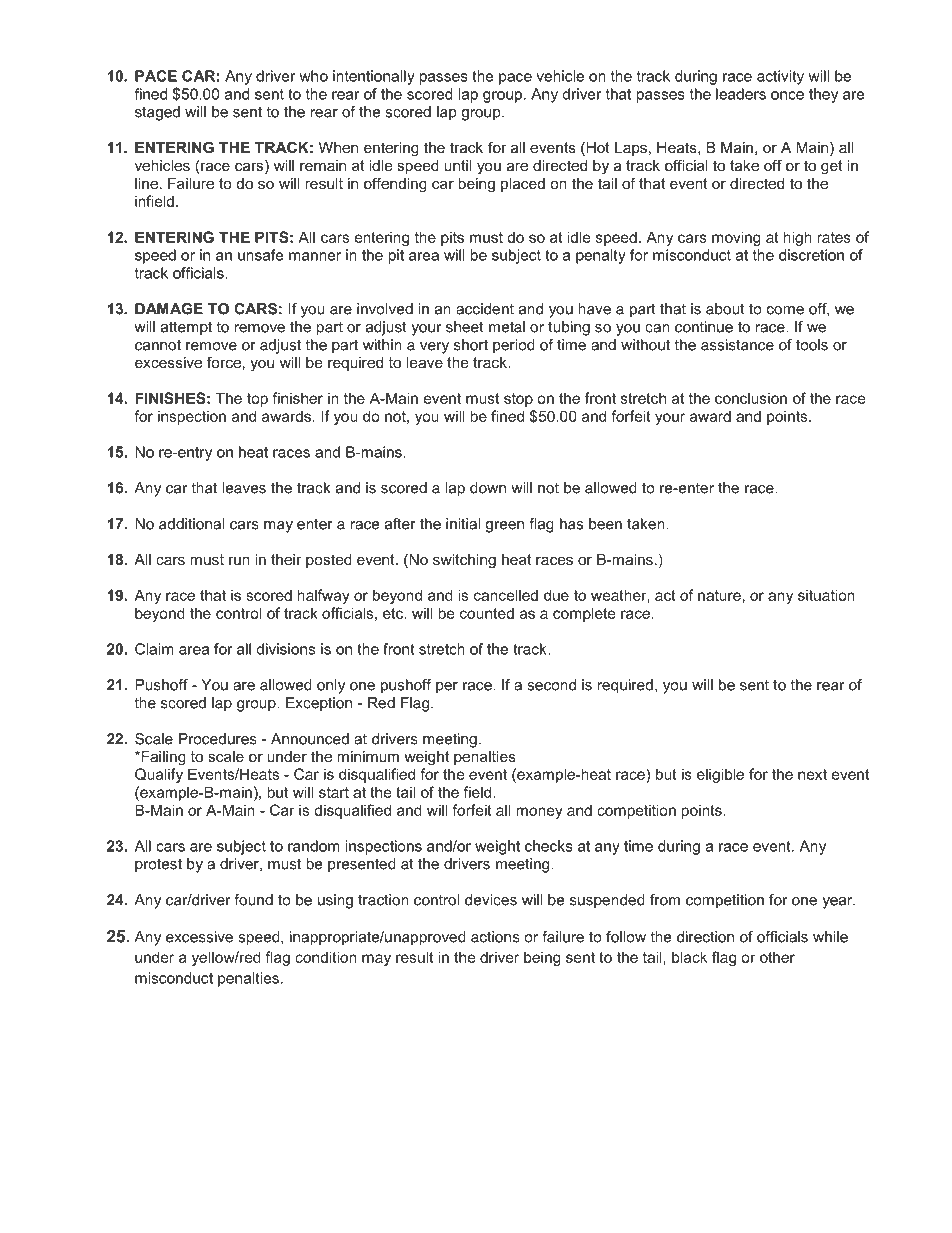 The image size is (952, 1233). What do you see at coordinates (487, 613) in the page?
I see `counted` at bounding box center [487, 613].
